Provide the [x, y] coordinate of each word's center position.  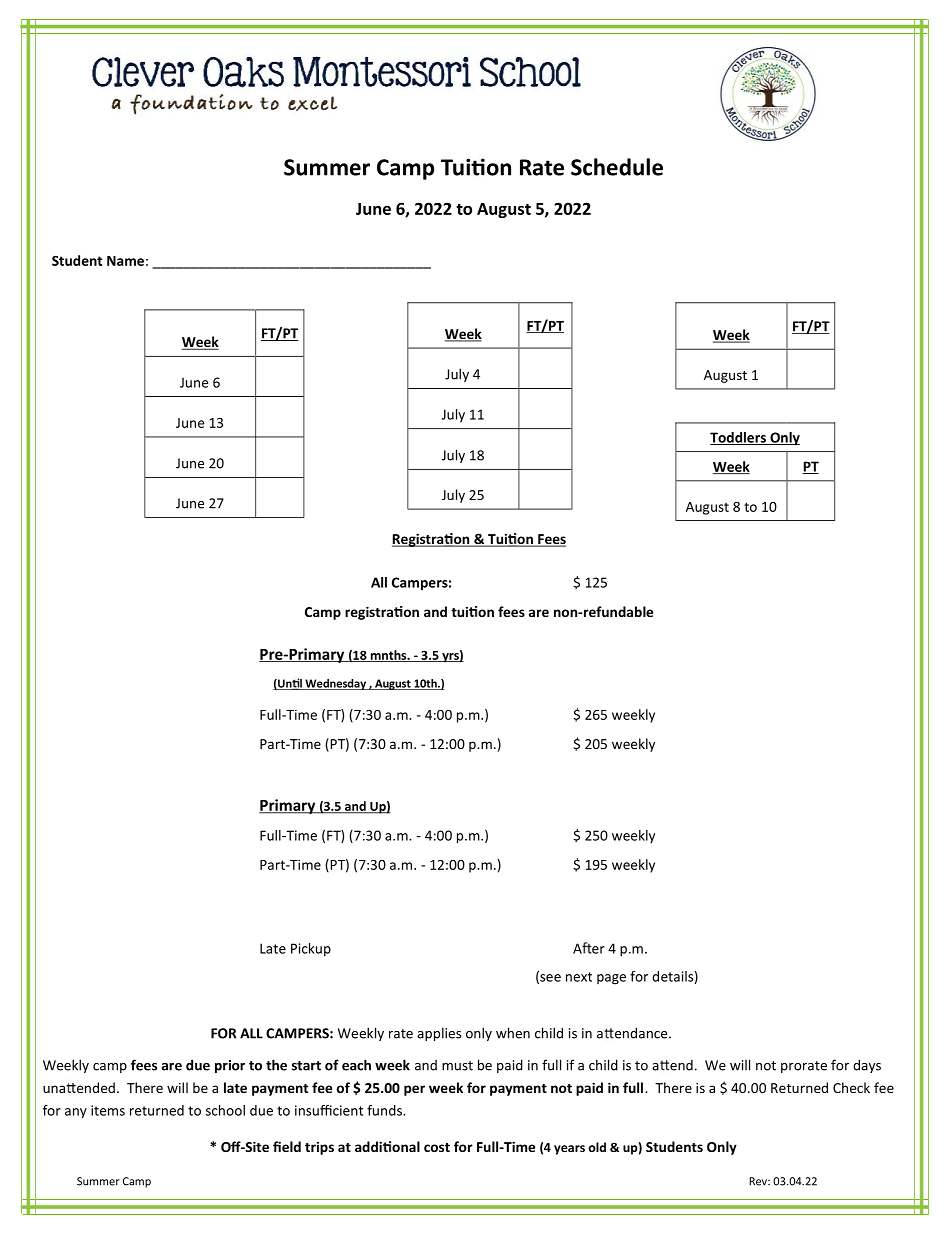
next [579, 977]
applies [439, 1034]
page [611, 979]
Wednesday [335, 684]
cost [437, 1147]
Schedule [617, 167]
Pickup [311, 949]
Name [125, 261]
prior [230, 1066]
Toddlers [739, 438]
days [867, 1066]
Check [851, 1087]
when [513, 1033]
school [225, 1110]
